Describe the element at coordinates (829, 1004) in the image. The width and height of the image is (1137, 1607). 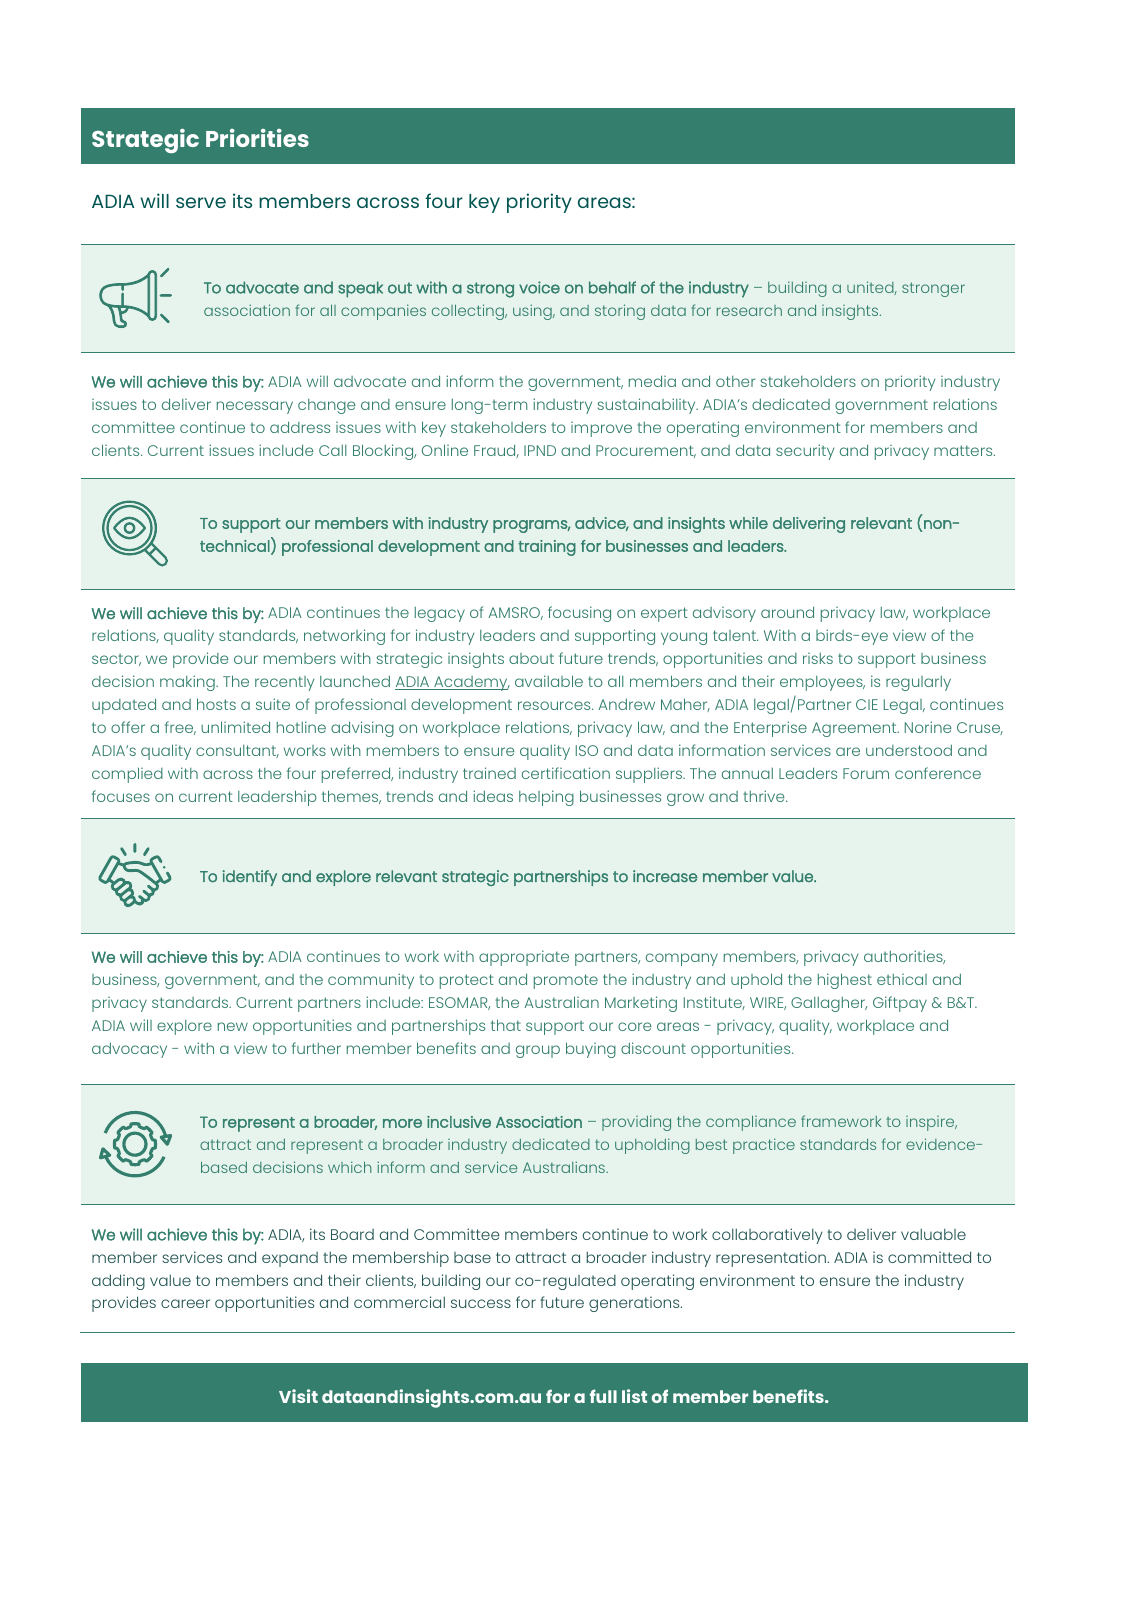
I see `Gallagher` at that location.
